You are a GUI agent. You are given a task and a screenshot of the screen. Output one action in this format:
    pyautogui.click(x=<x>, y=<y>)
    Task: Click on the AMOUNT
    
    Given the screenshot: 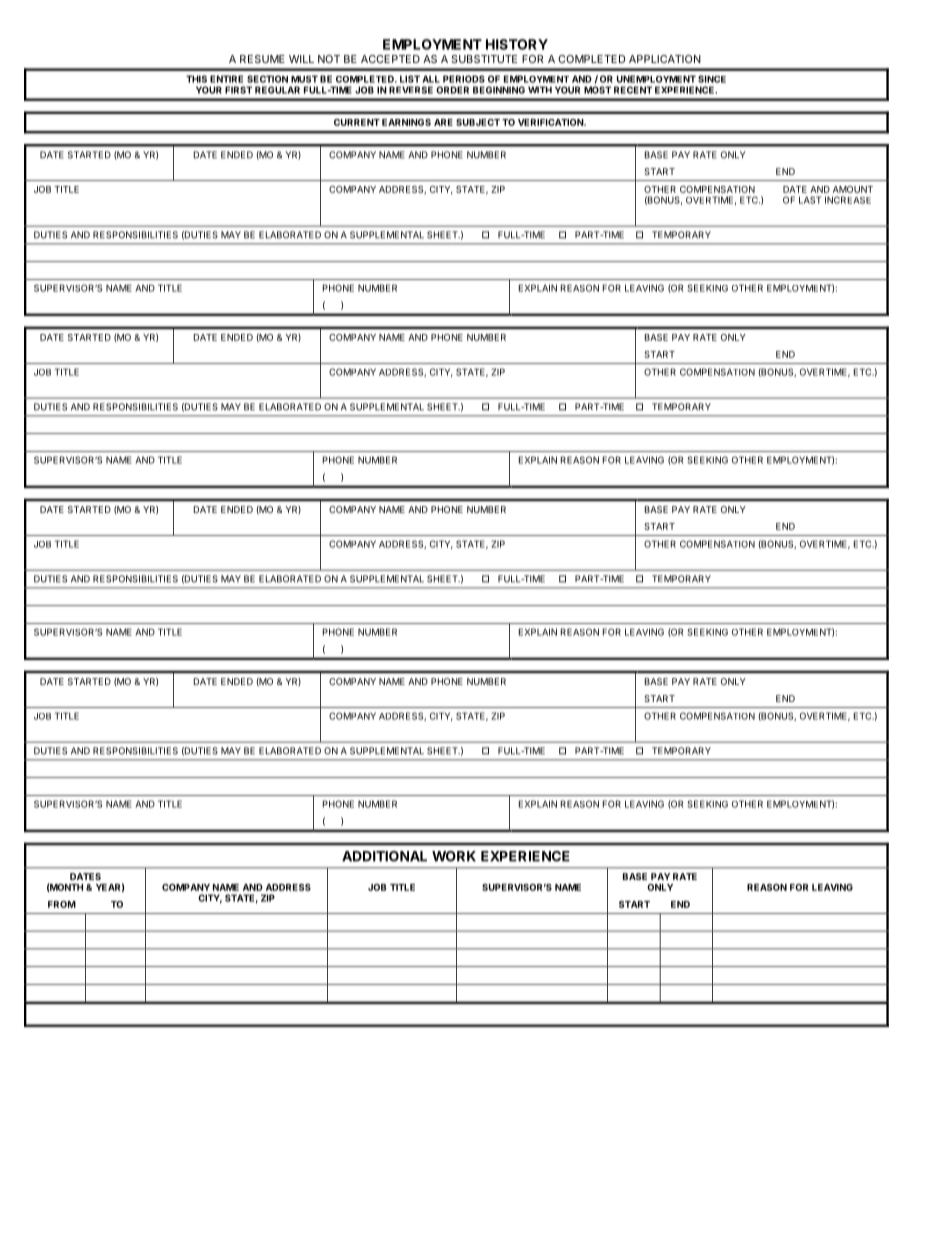 What is the action you would take?
    pyautogui.click(x=853, y=189)
